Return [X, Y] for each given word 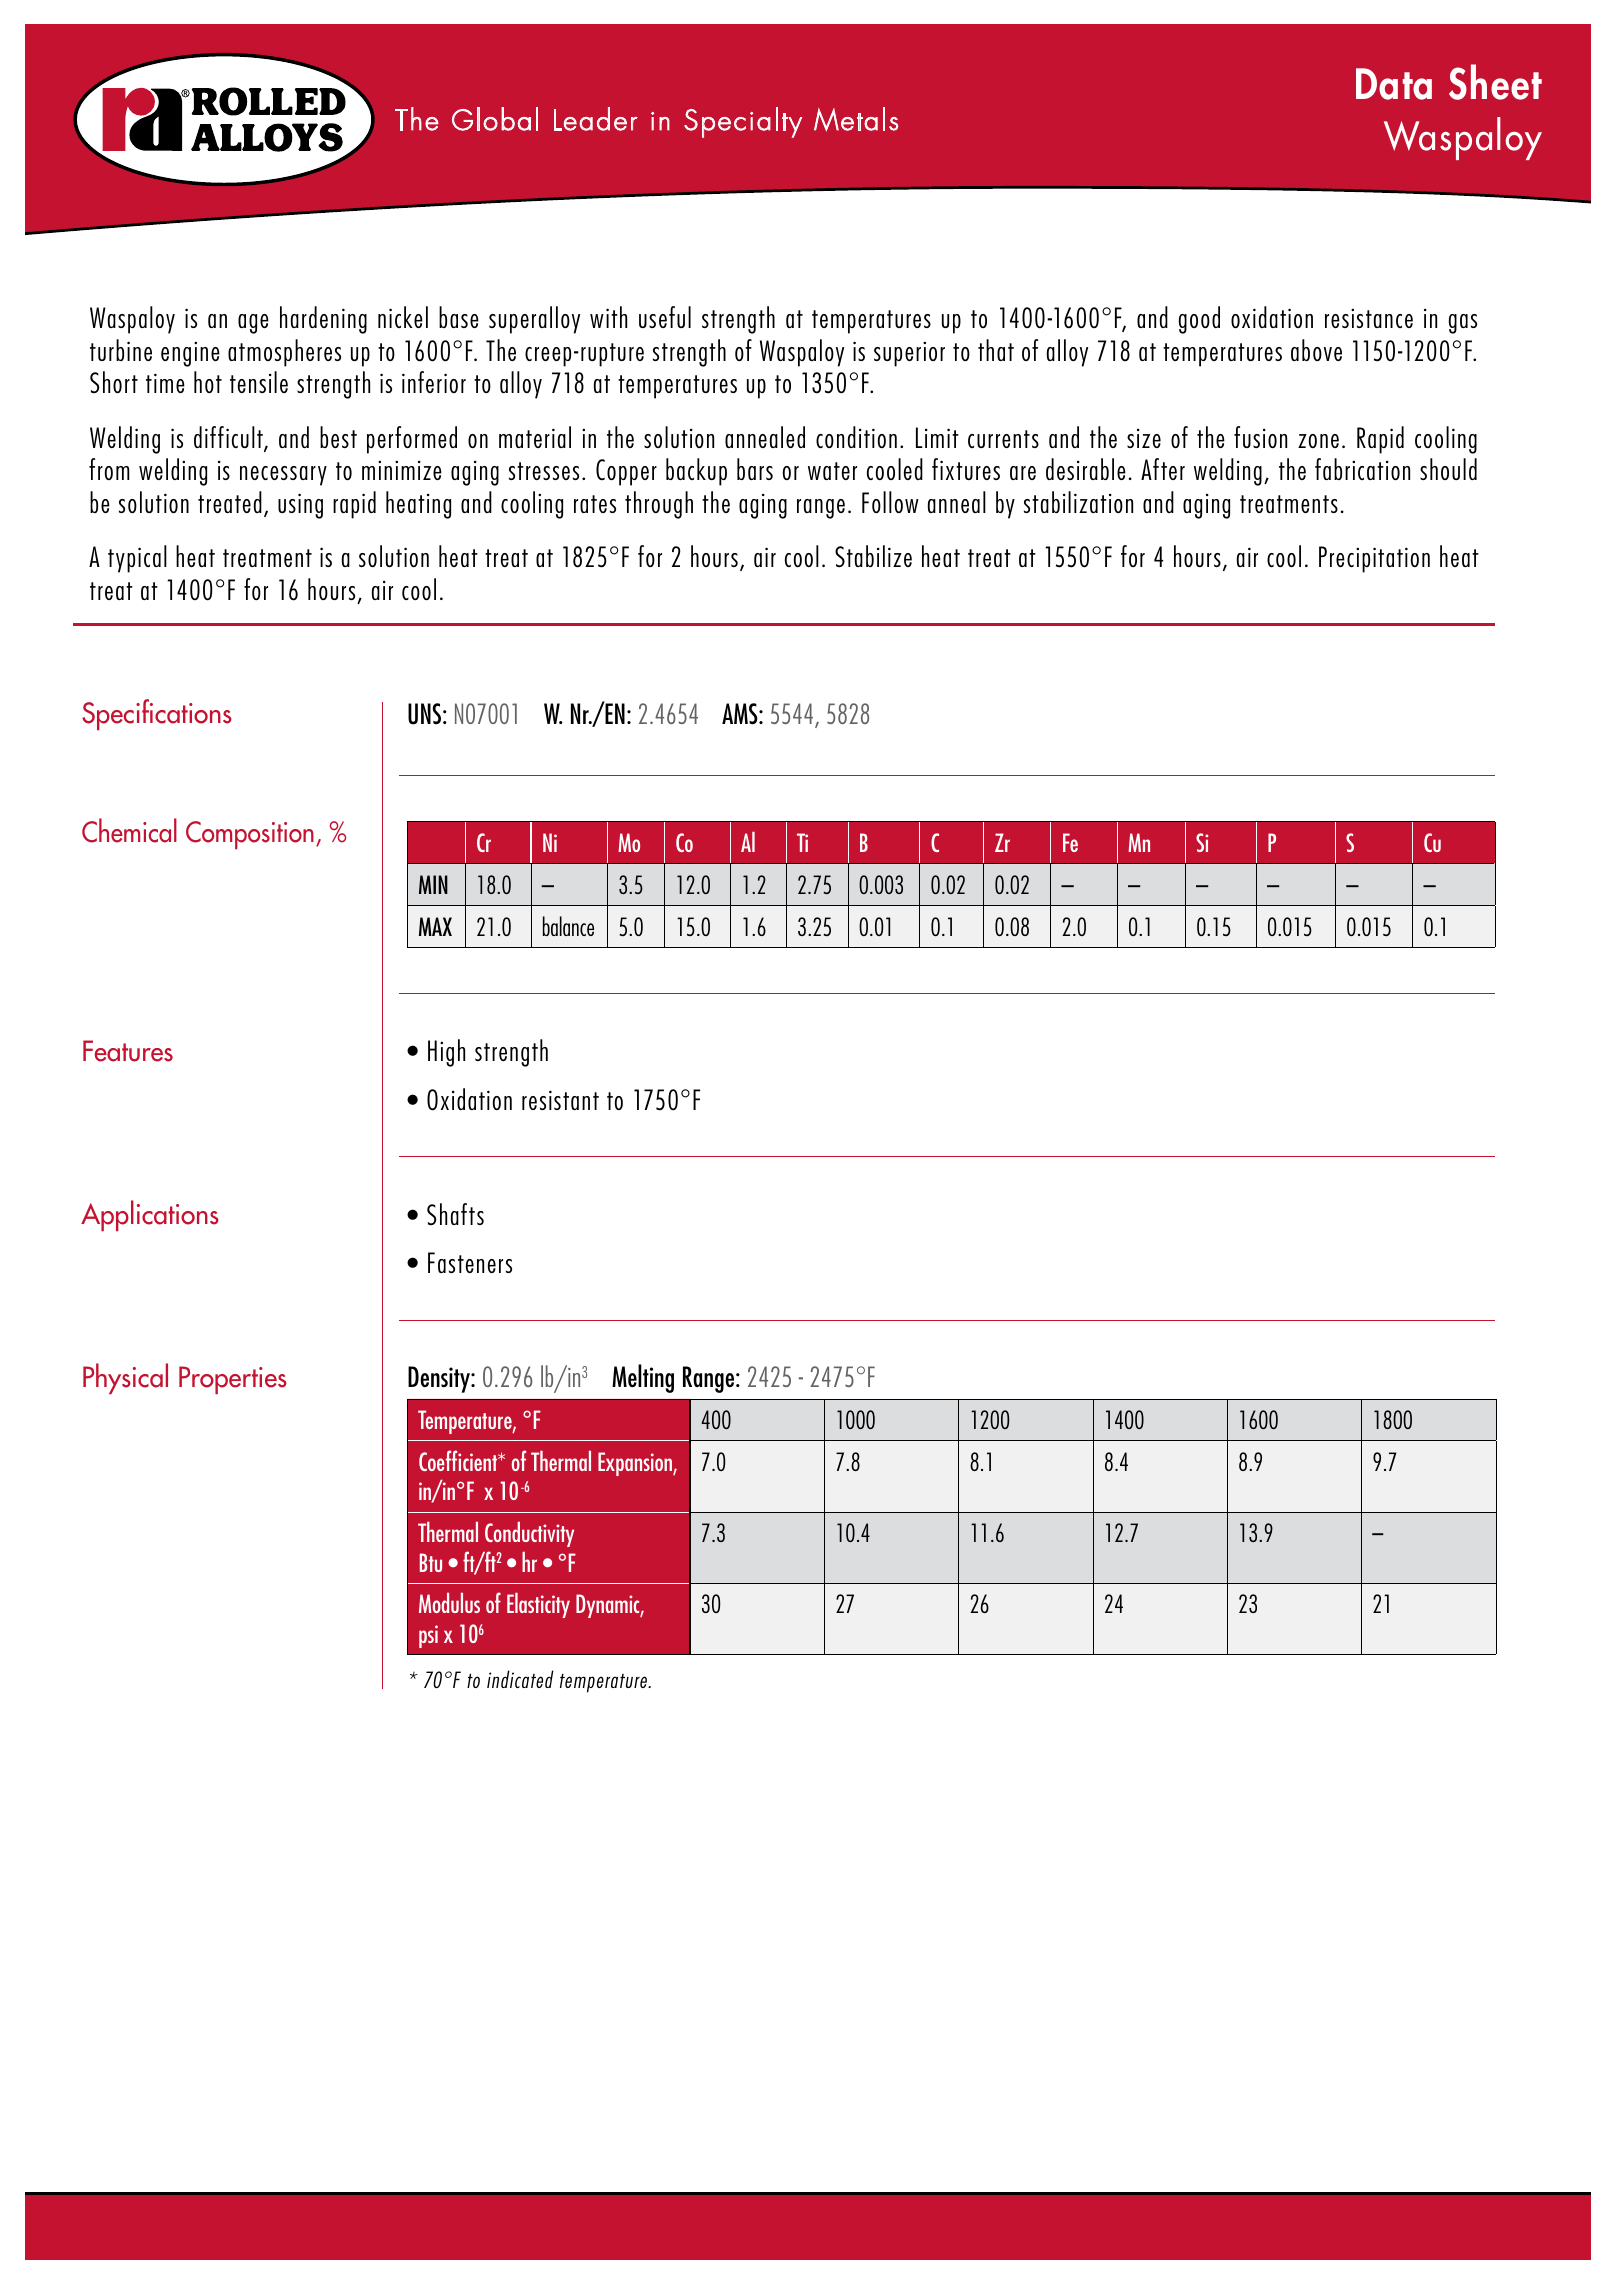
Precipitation [1374, 559]
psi [428, 1636]
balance [568, 926]
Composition [250, 835]
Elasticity [538, 1605]
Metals [856, 119]
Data [1394, 84]
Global [495, 119]
